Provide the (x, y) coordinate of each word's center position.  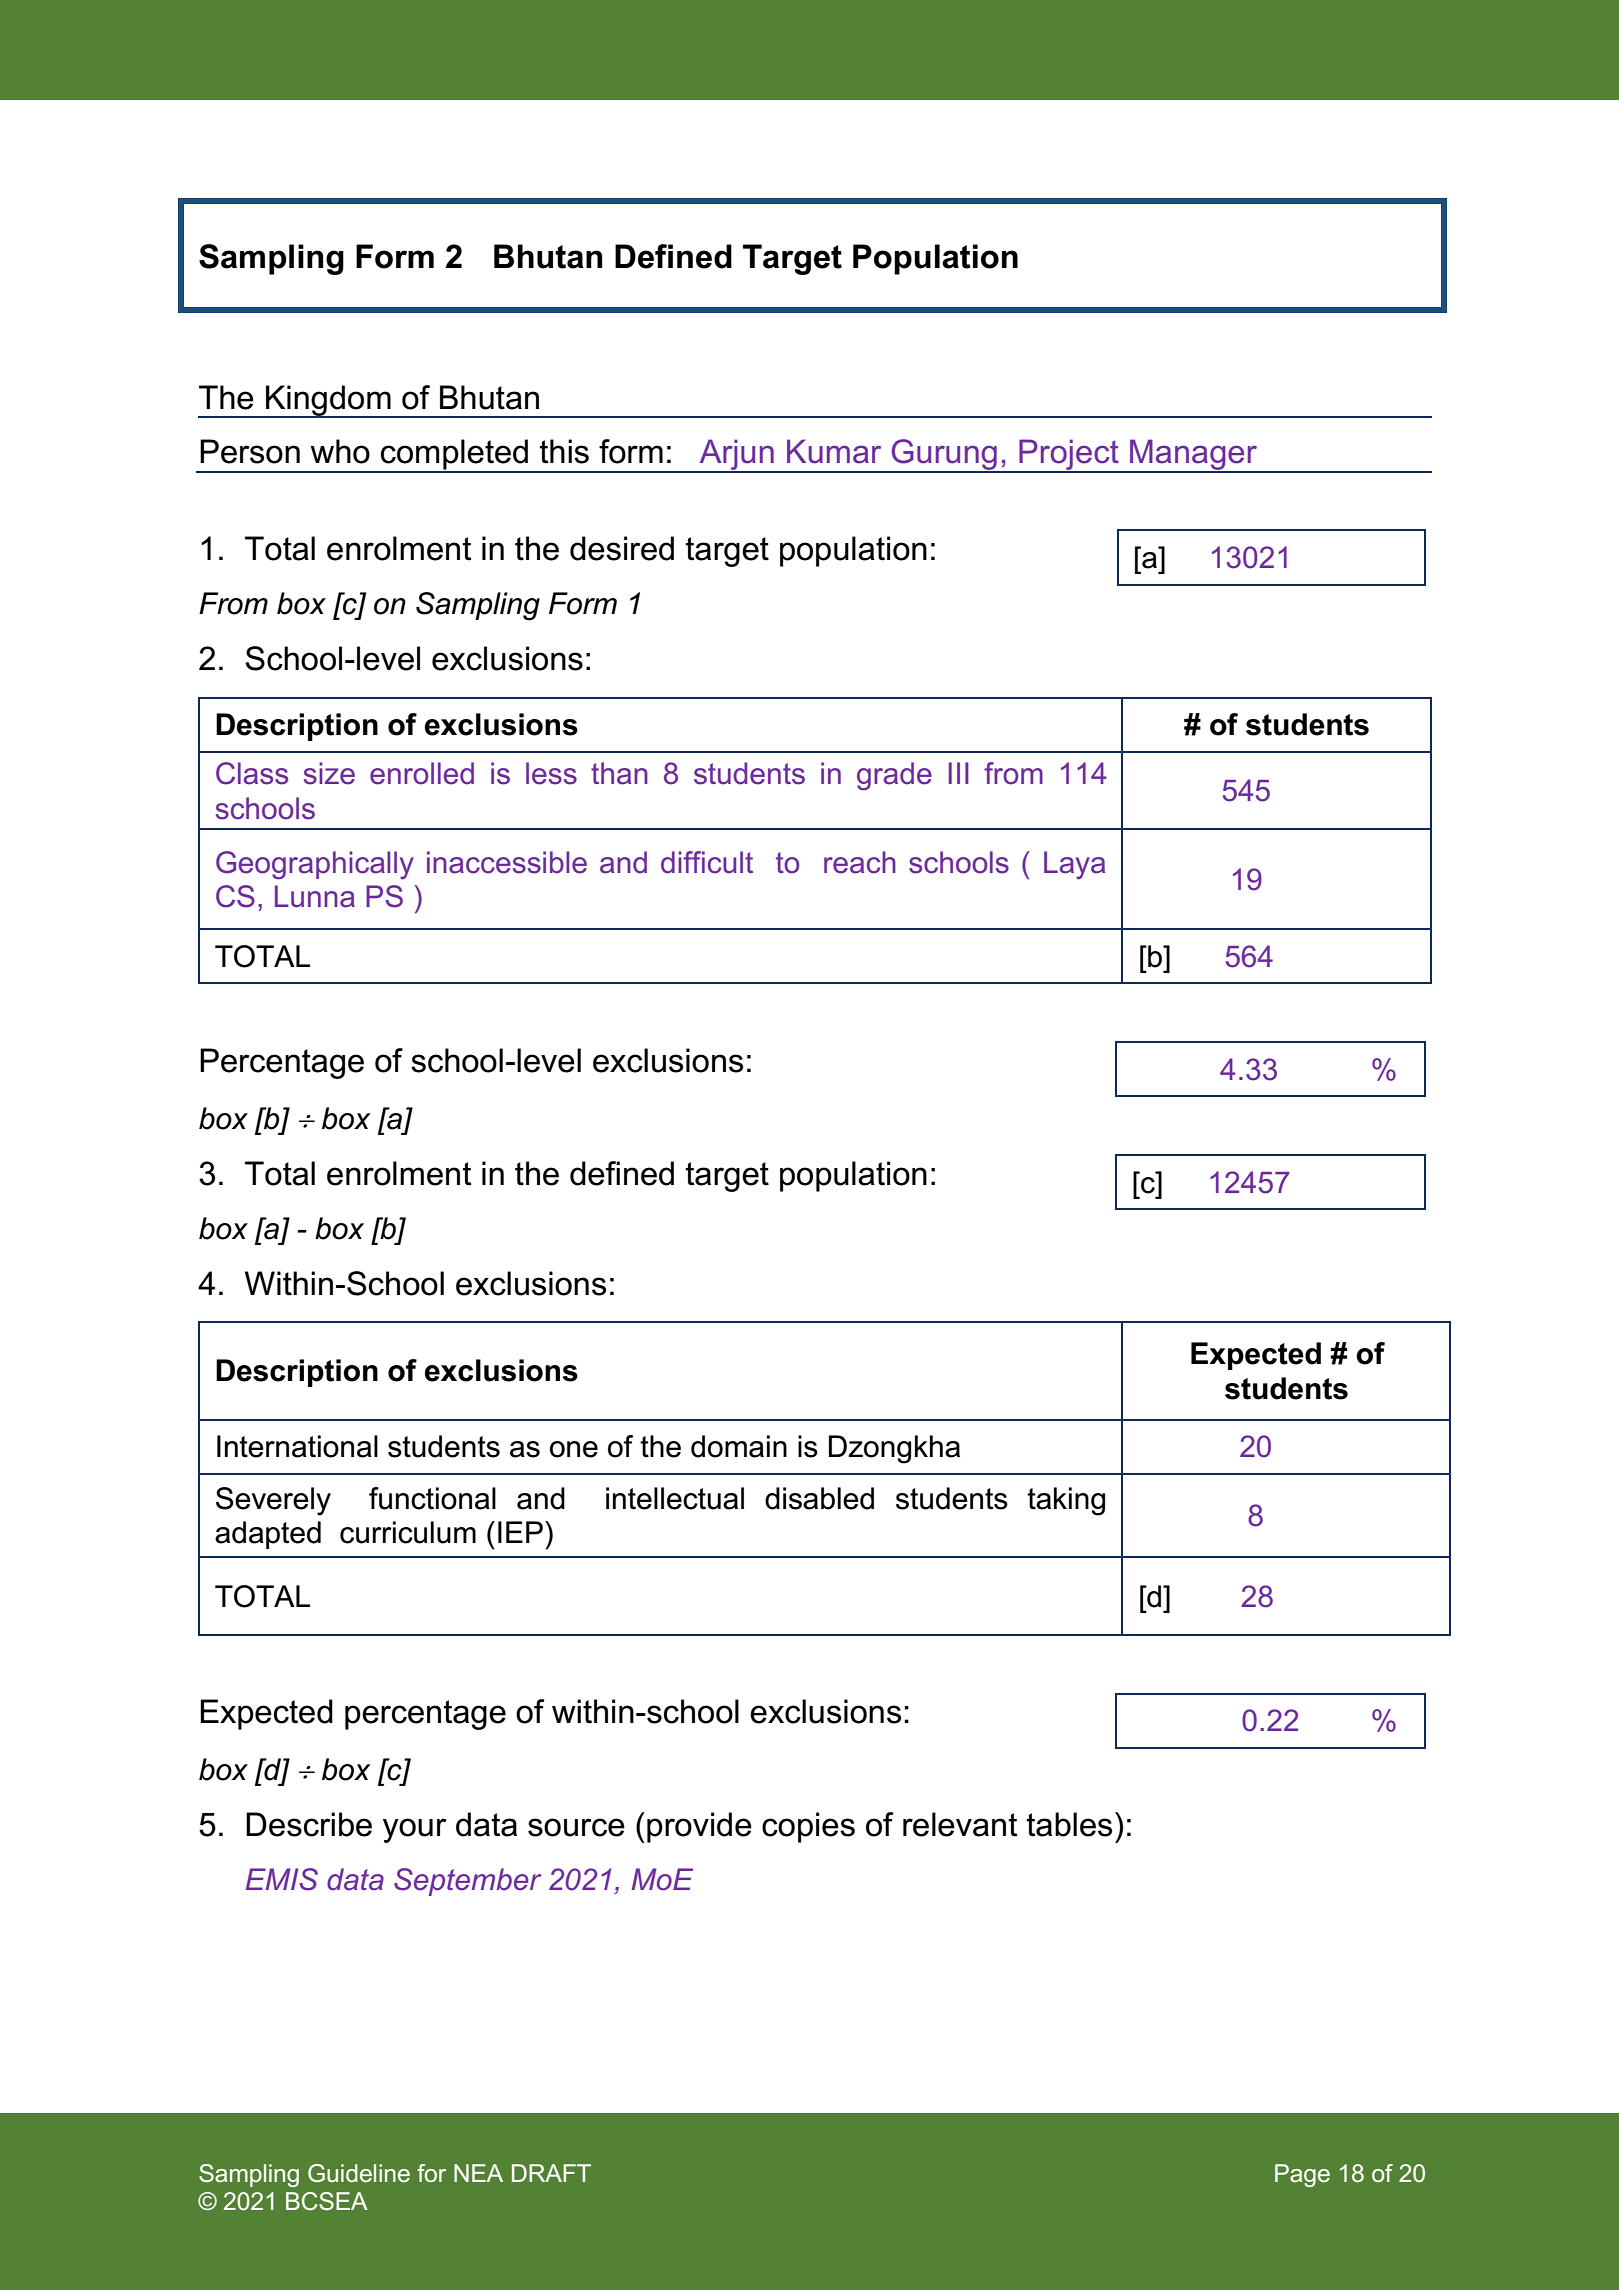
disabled (819, 1498)
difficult (707, 862)
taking (1066, 1501)
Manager (1194, 456)
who (340, 451)
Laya (1074, 865)
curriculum (408, 1532)
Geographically (315, 865)
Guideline (359, 2173)
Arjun (736, 456)
